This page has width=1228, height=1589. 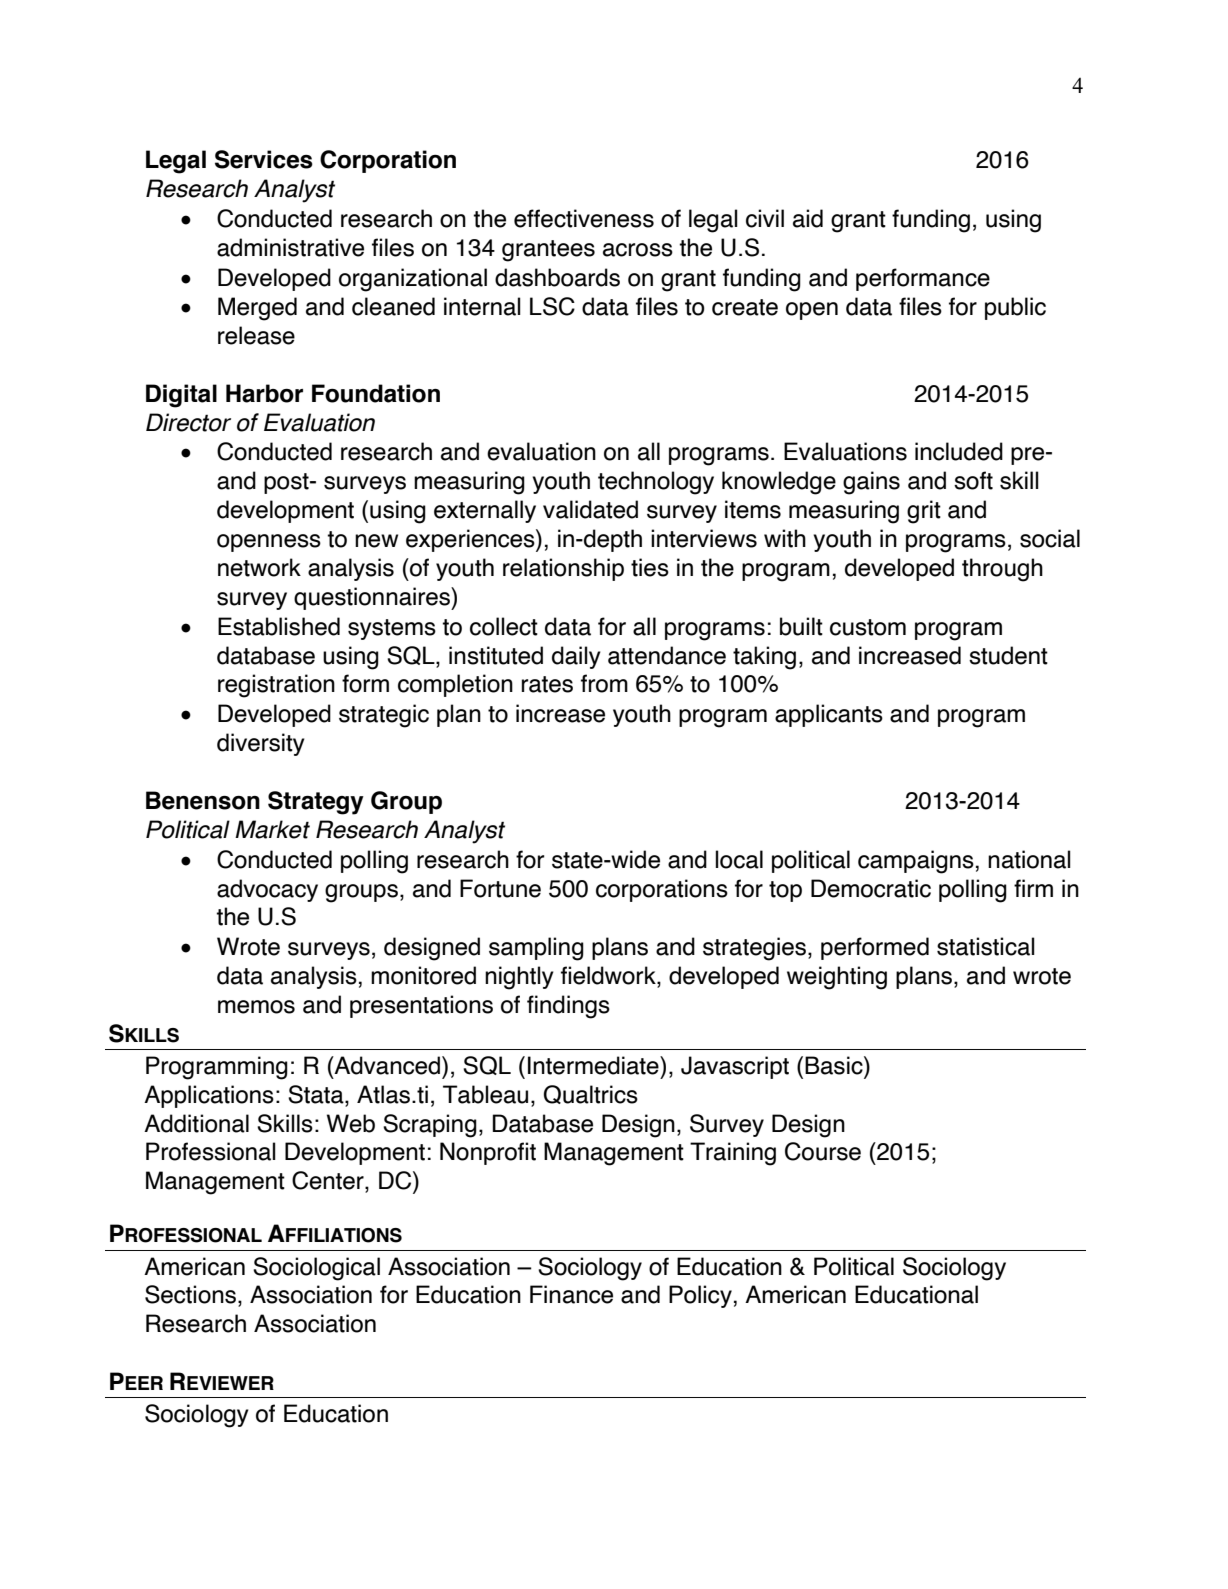 What do you see at coordinates (584, 218) in the page?
I see `effectiveness` at bounding box center [584, 218].
